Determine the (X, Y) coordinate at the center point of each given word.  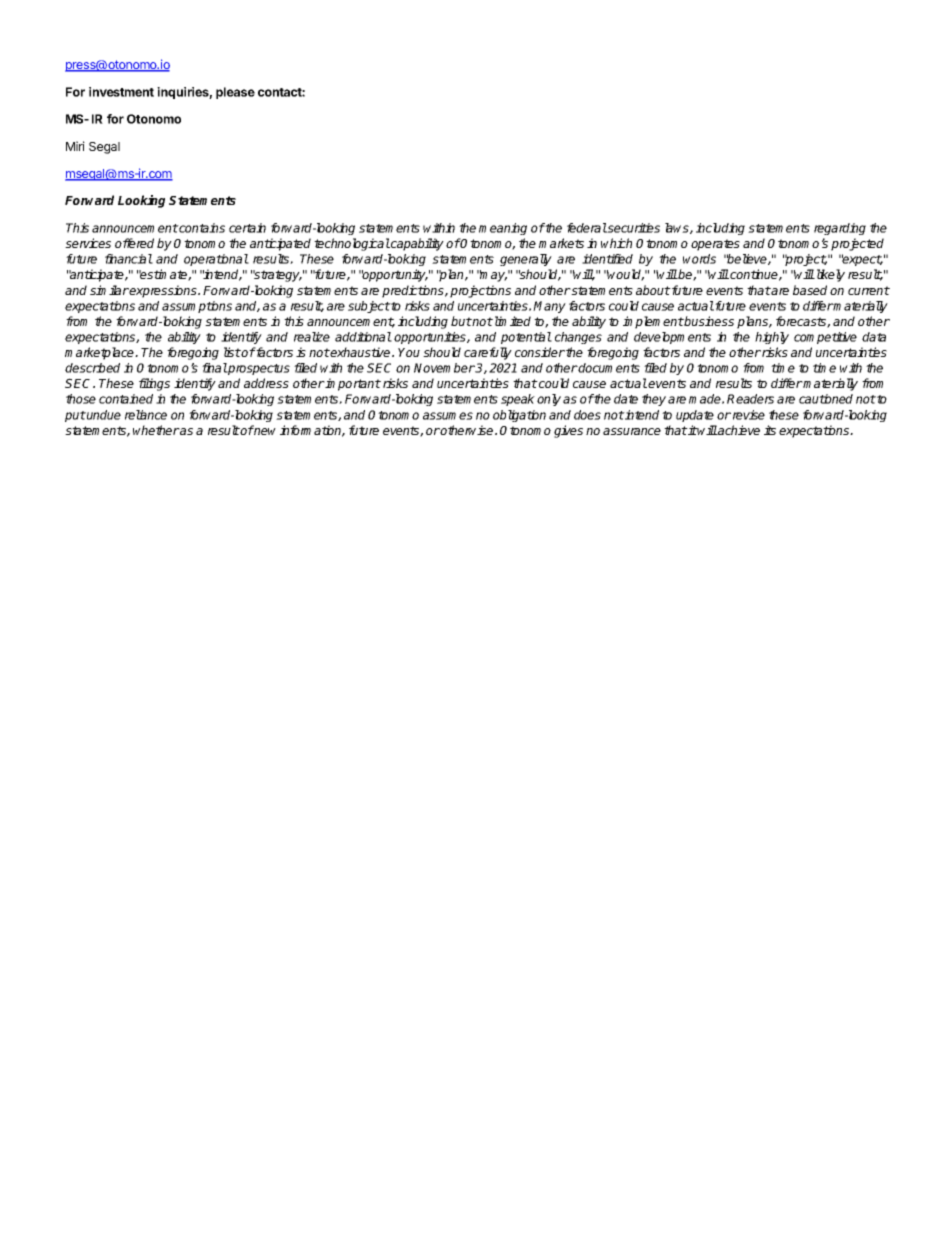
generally (526, 260)
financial (129, 259)
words (699, 259)
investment (121, 92)
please (235, 93)
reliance (146, 415)
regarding (840, 229)
